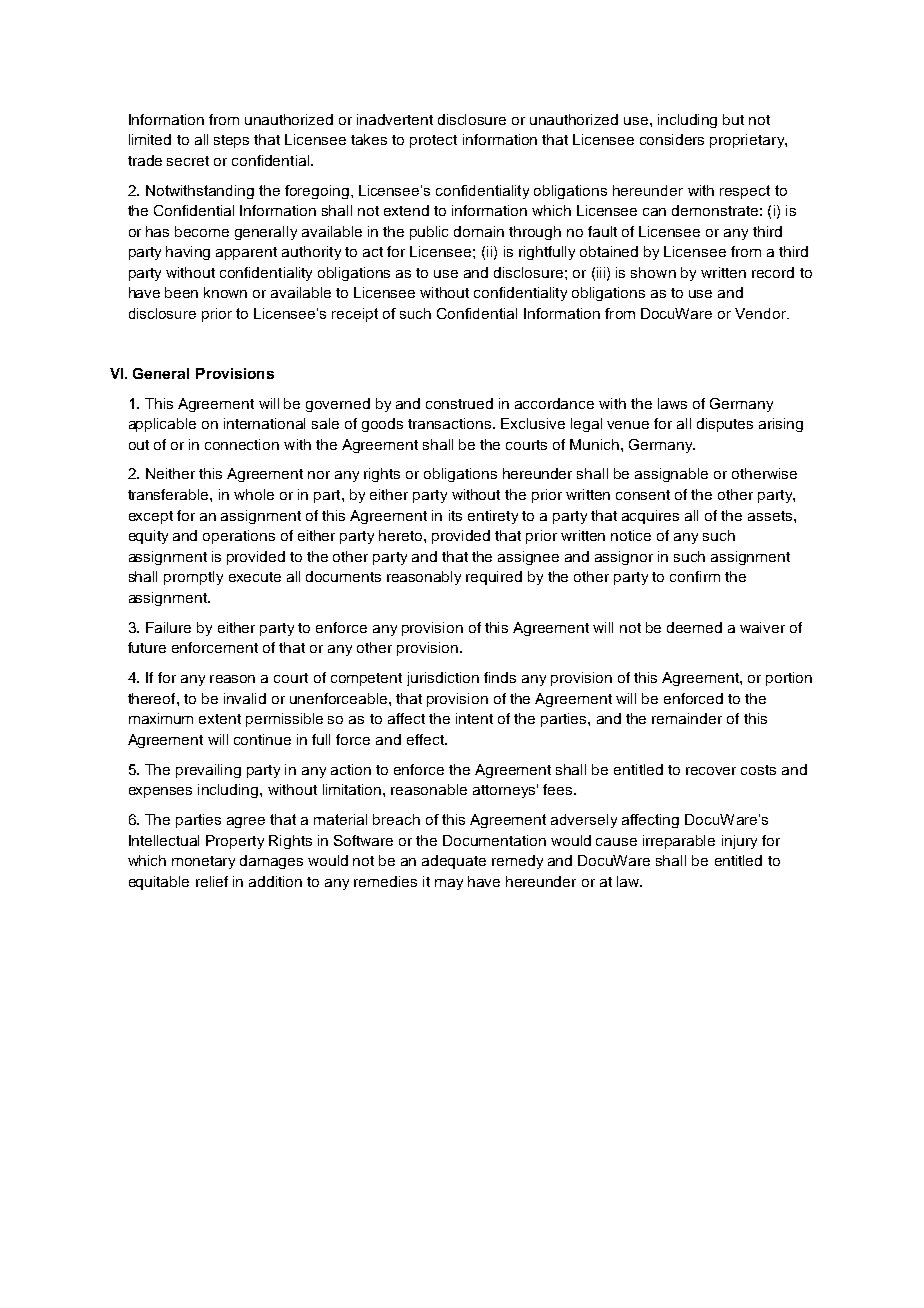 The image size is (924, 1308). What do you see at coordinates (203, 862) in the screenshot?
I see `monetary` at bounding box center [203, 862].
